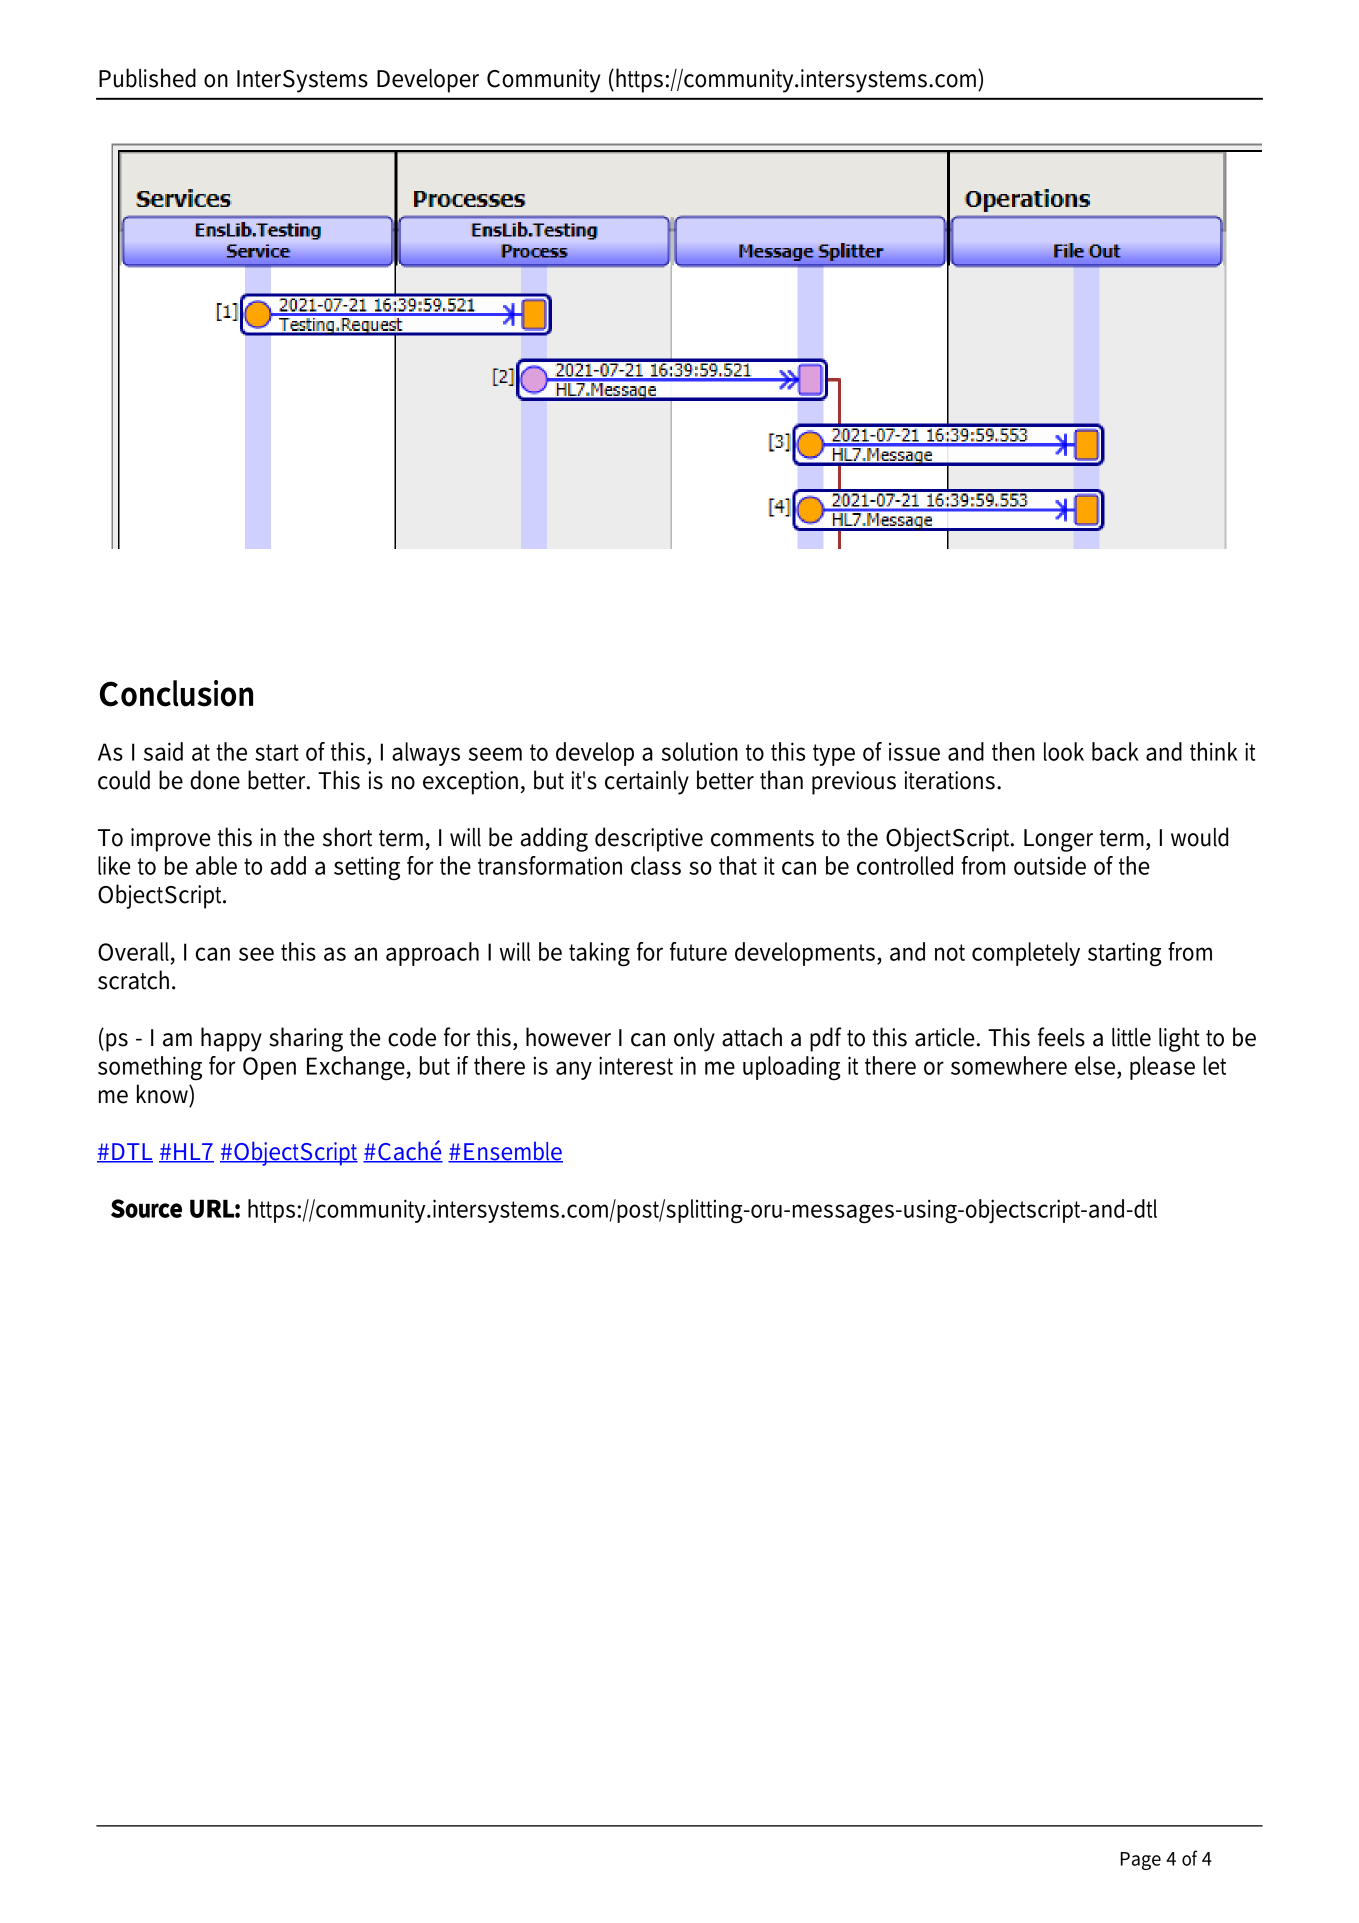 Image resolution: width=1359 pixels, height=1923 pixels. I want to click on look, so click(1064, 751).
